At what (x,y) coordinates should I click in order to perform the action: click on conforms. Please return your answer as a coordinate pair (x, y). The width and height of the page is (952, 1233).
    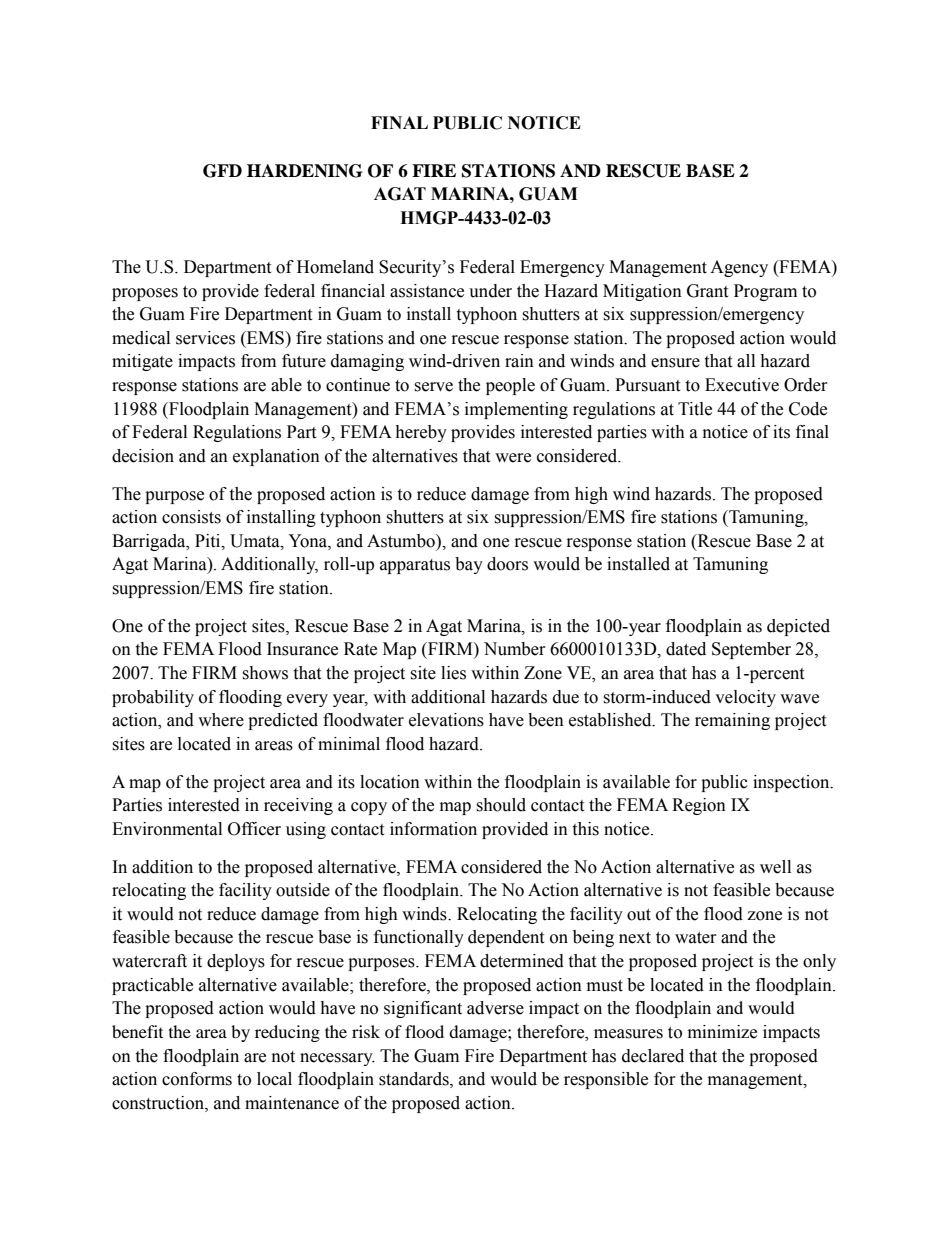
    Looking at the image, I should click on (197, 1079).
